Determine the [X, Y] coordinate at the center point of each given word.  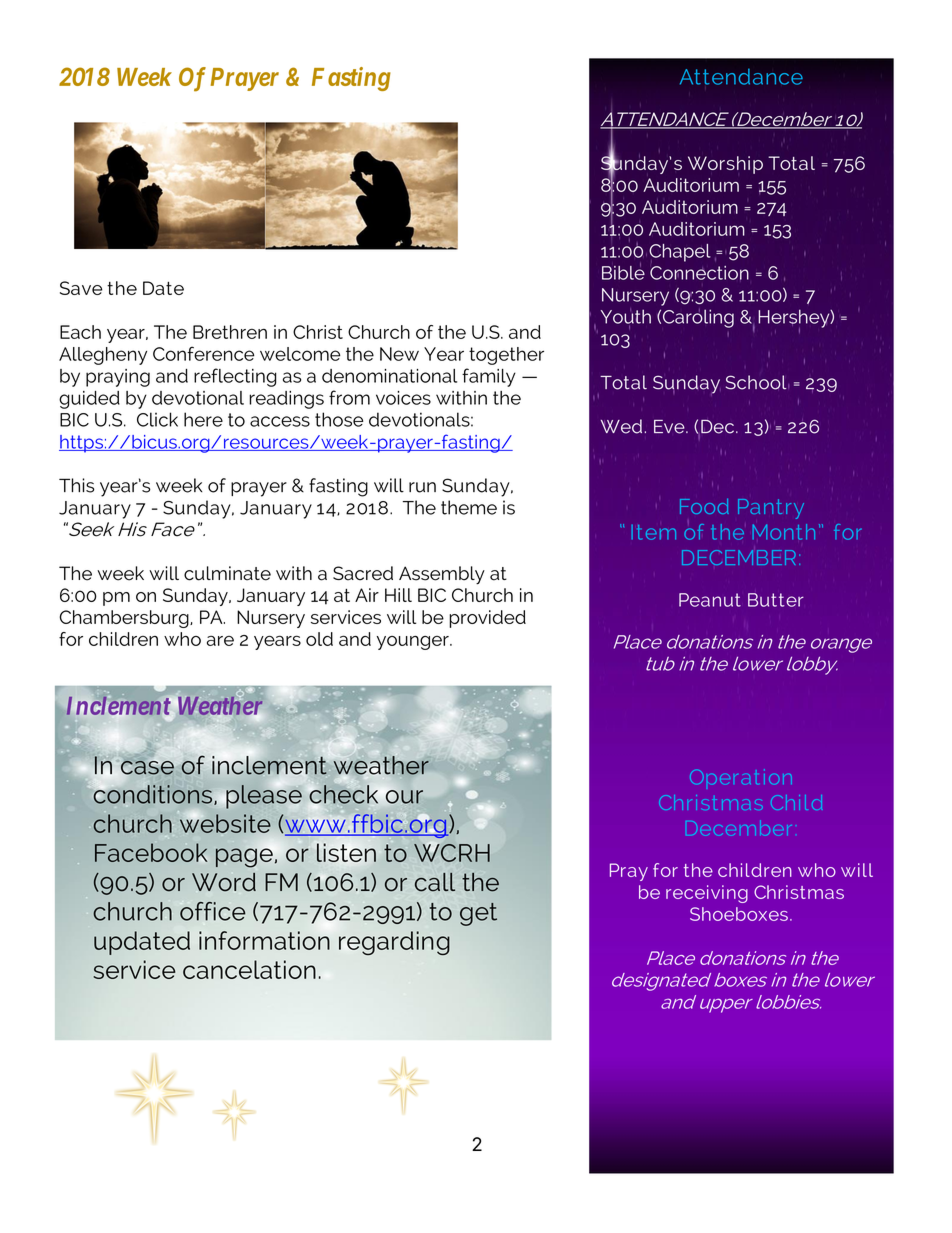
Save [81, 288]
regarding [394, 943]
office [212, 911]
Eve [670, 427]
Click [157, 419]
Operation [741, 776]
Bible [623, 271]
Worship [725, 165]
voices [403, 398]
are [220, 640]
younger [414, 643]
